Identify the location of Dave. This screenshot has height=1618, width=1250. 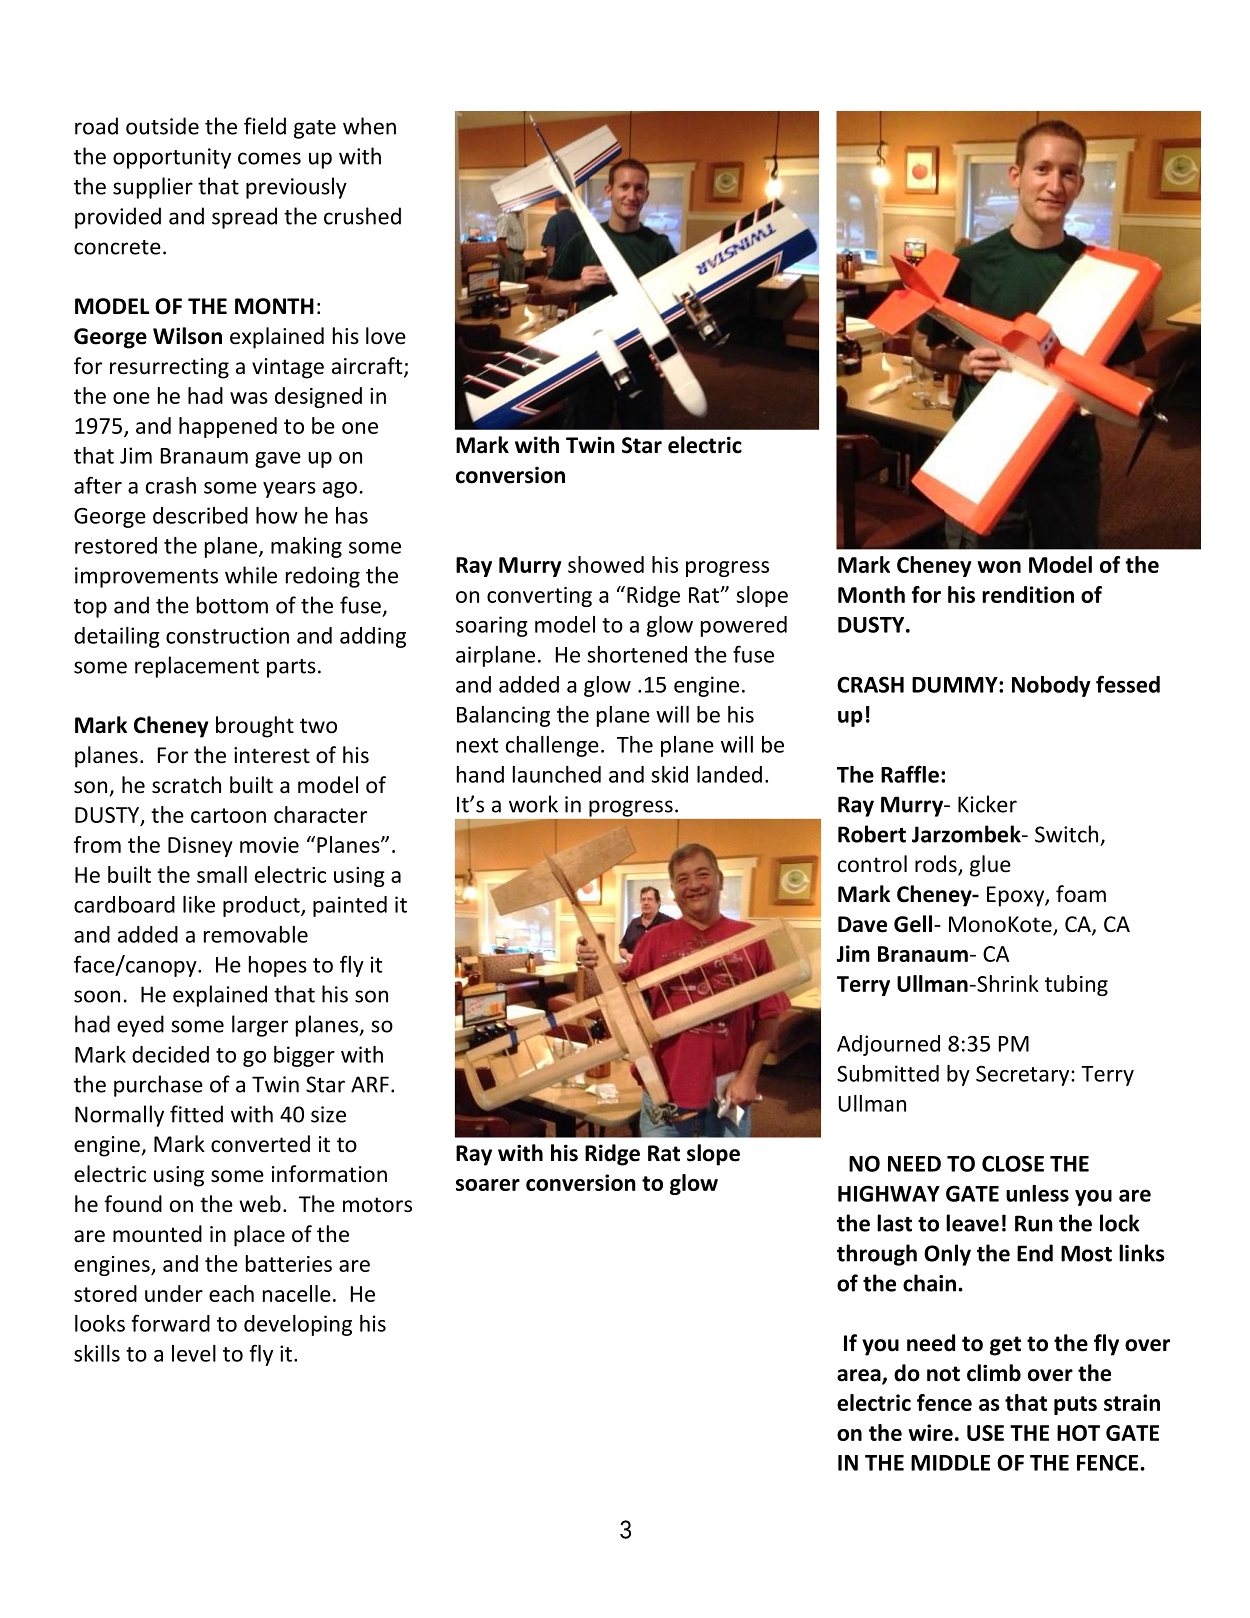
(862, 924).
